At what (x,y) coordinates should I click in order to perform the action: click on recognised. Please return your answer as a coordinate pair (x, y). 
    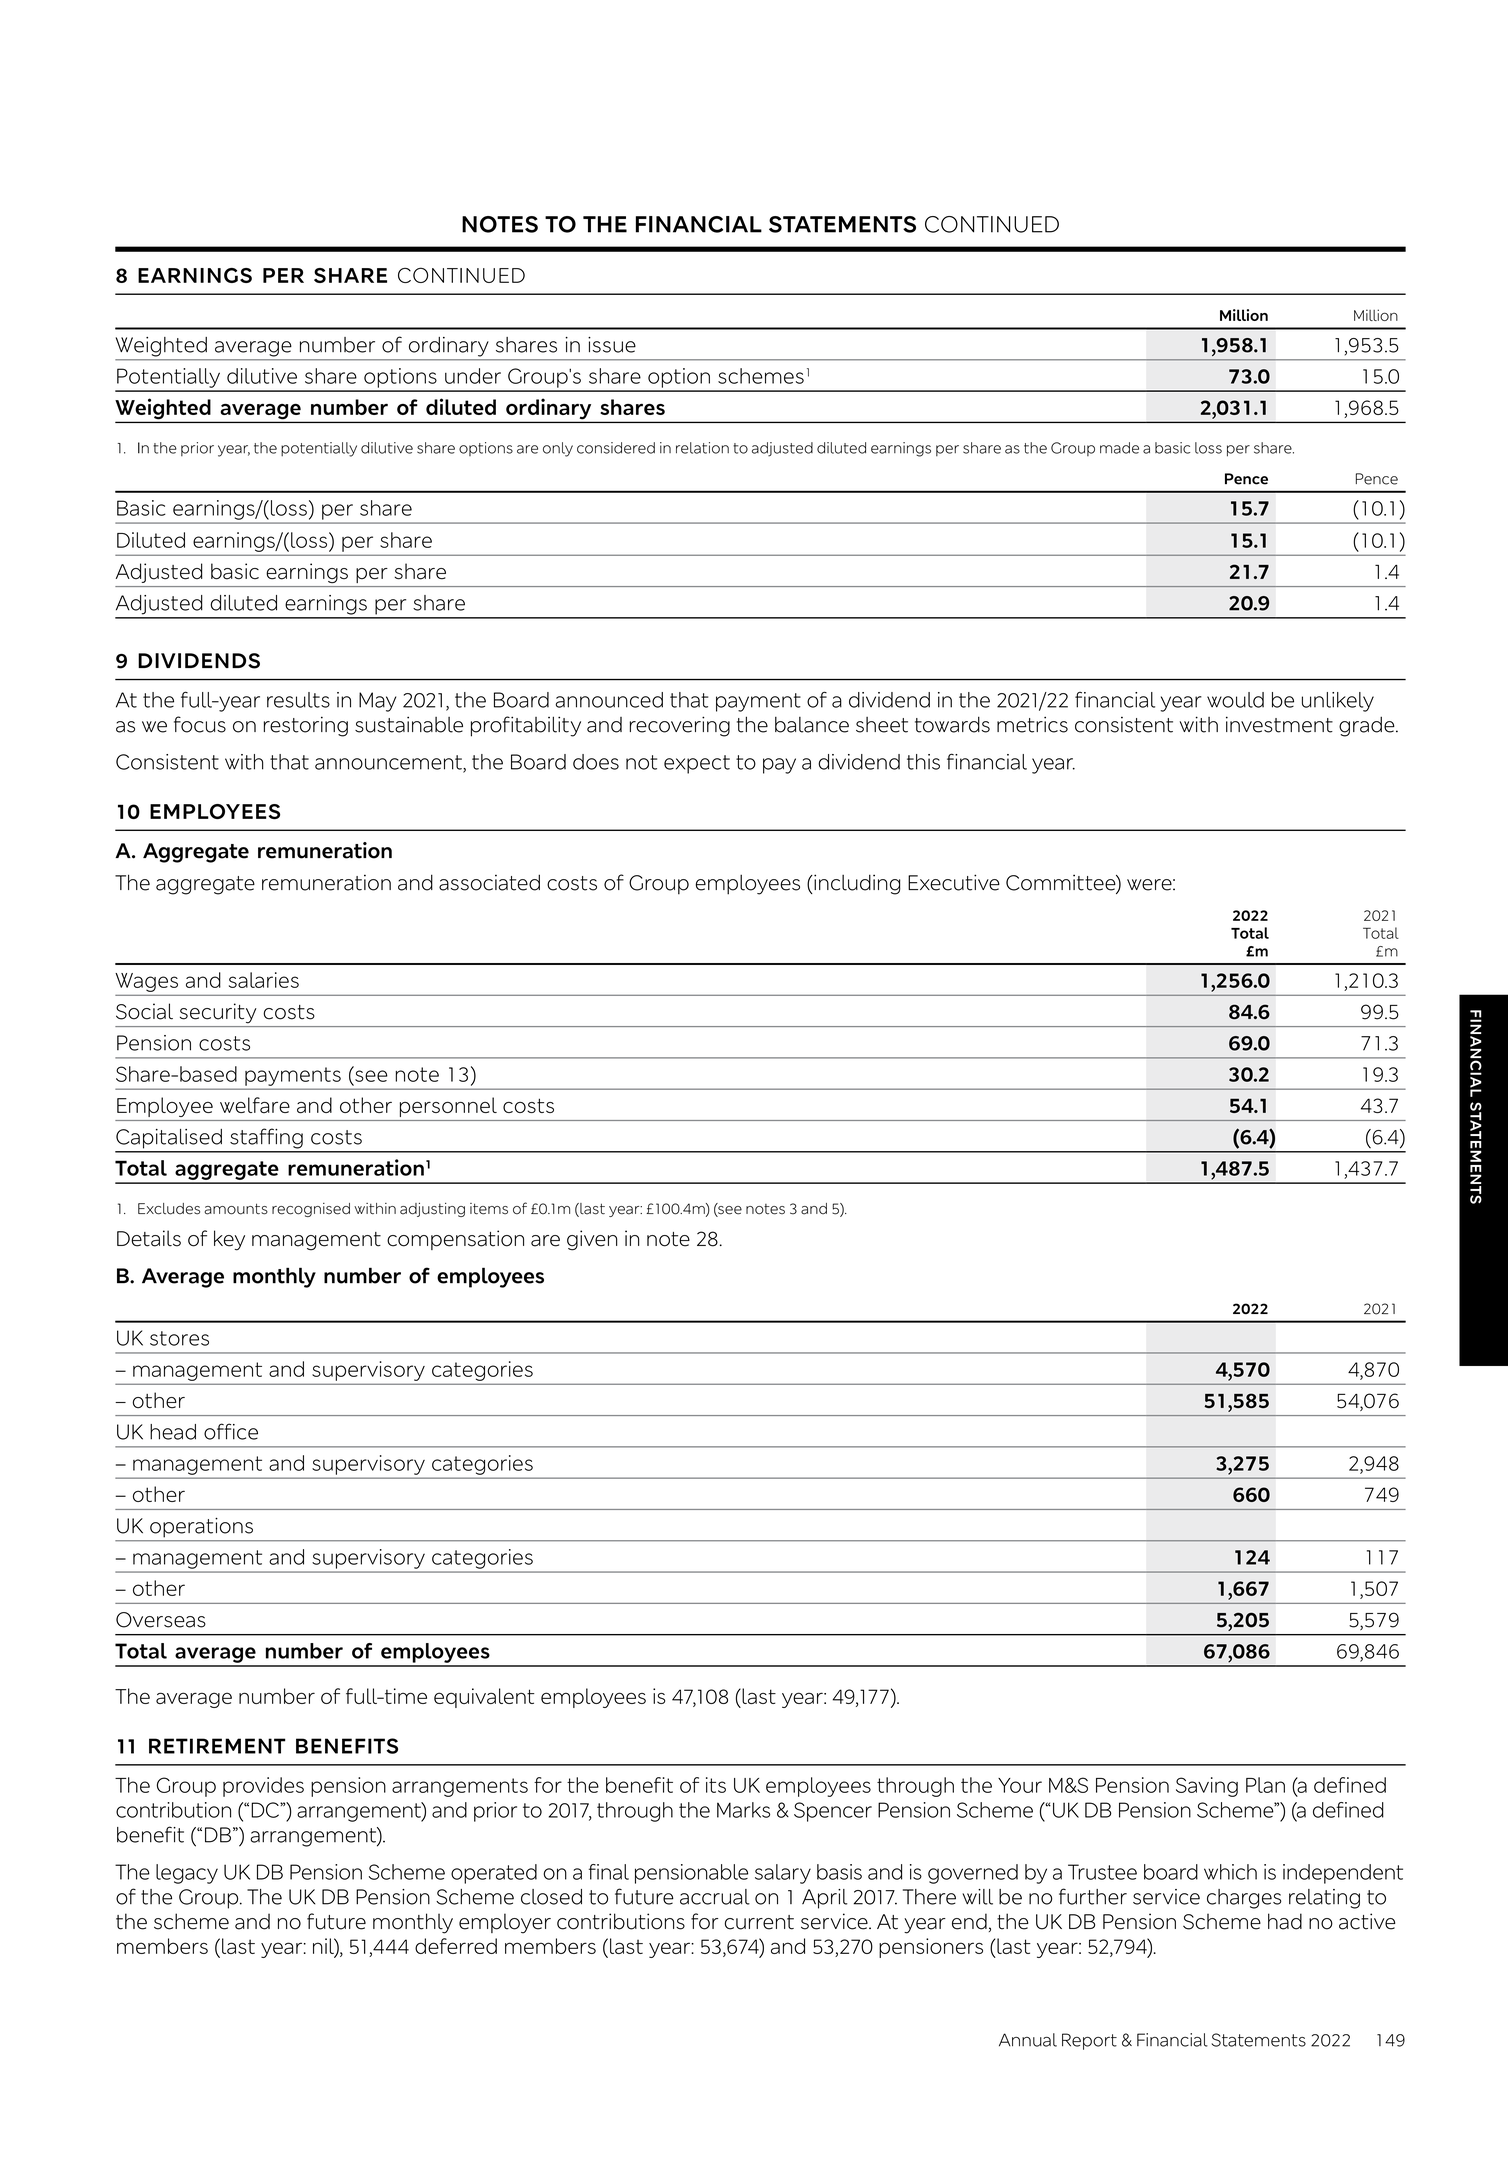
    Looking at the image, I should click on (311, 1210).
